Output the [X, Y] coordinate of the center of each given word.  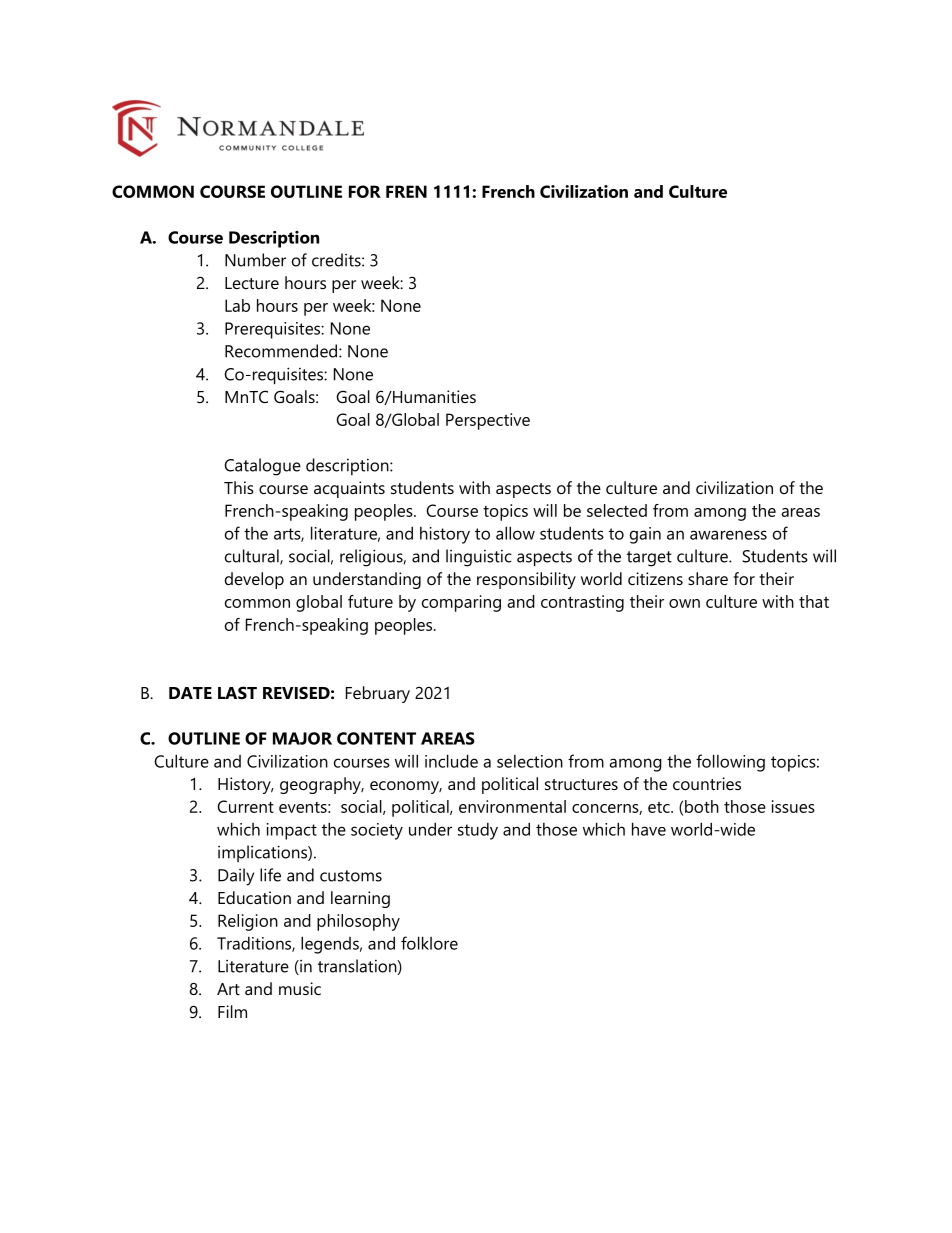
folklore [429, 943]
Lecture [252, 283]
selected [617, 510]
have [649, 829]
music [300, 988]
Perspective [488, 421]
